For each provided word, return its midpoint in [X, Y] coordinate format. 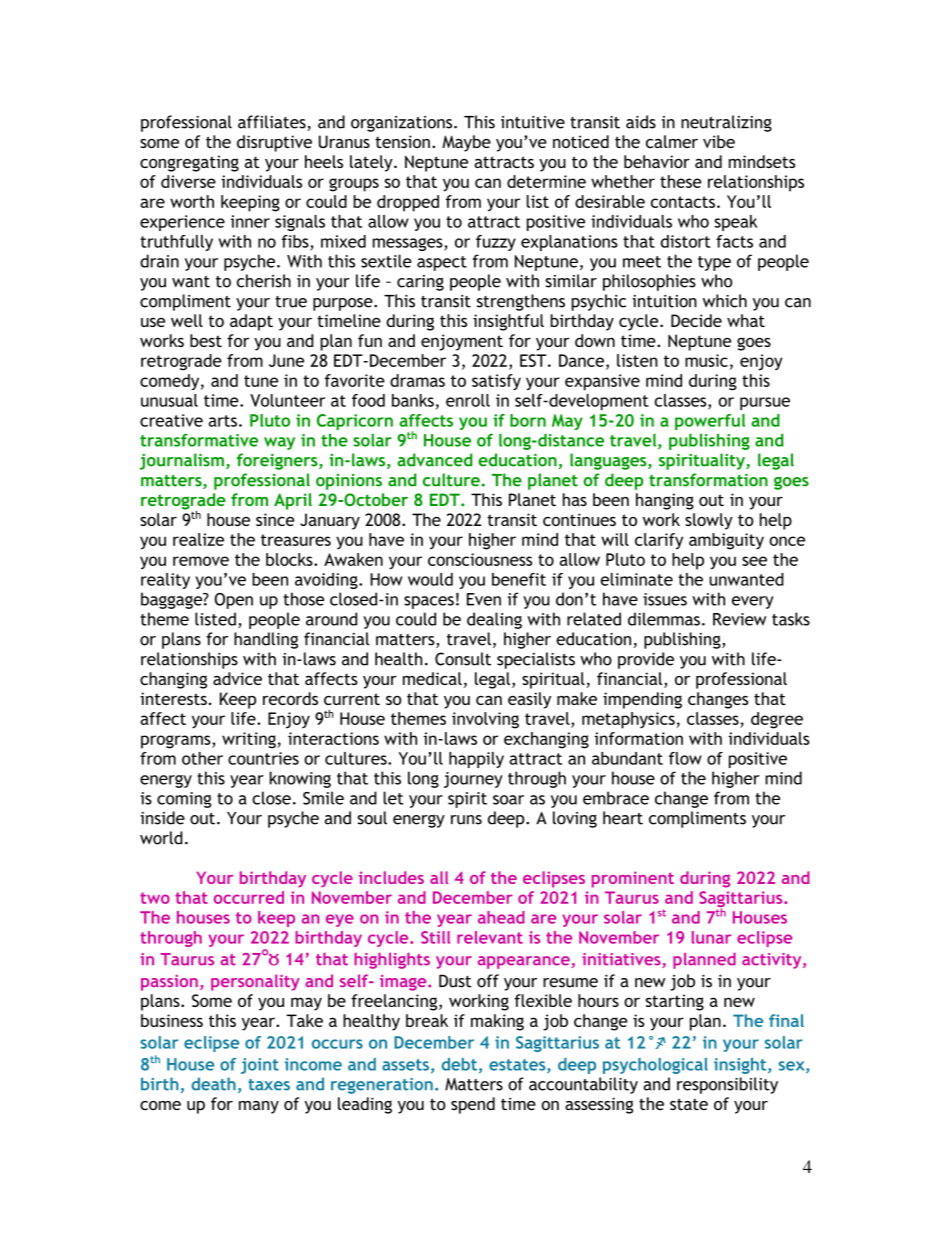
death [213, 1084]
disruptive [274, 143]
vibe [719, 141]
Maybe [466, 143]
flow [685, 758]
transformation [708, 480]
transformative [199, 440]
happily [476, 760]
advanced [434, 460]
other [202, 758]
